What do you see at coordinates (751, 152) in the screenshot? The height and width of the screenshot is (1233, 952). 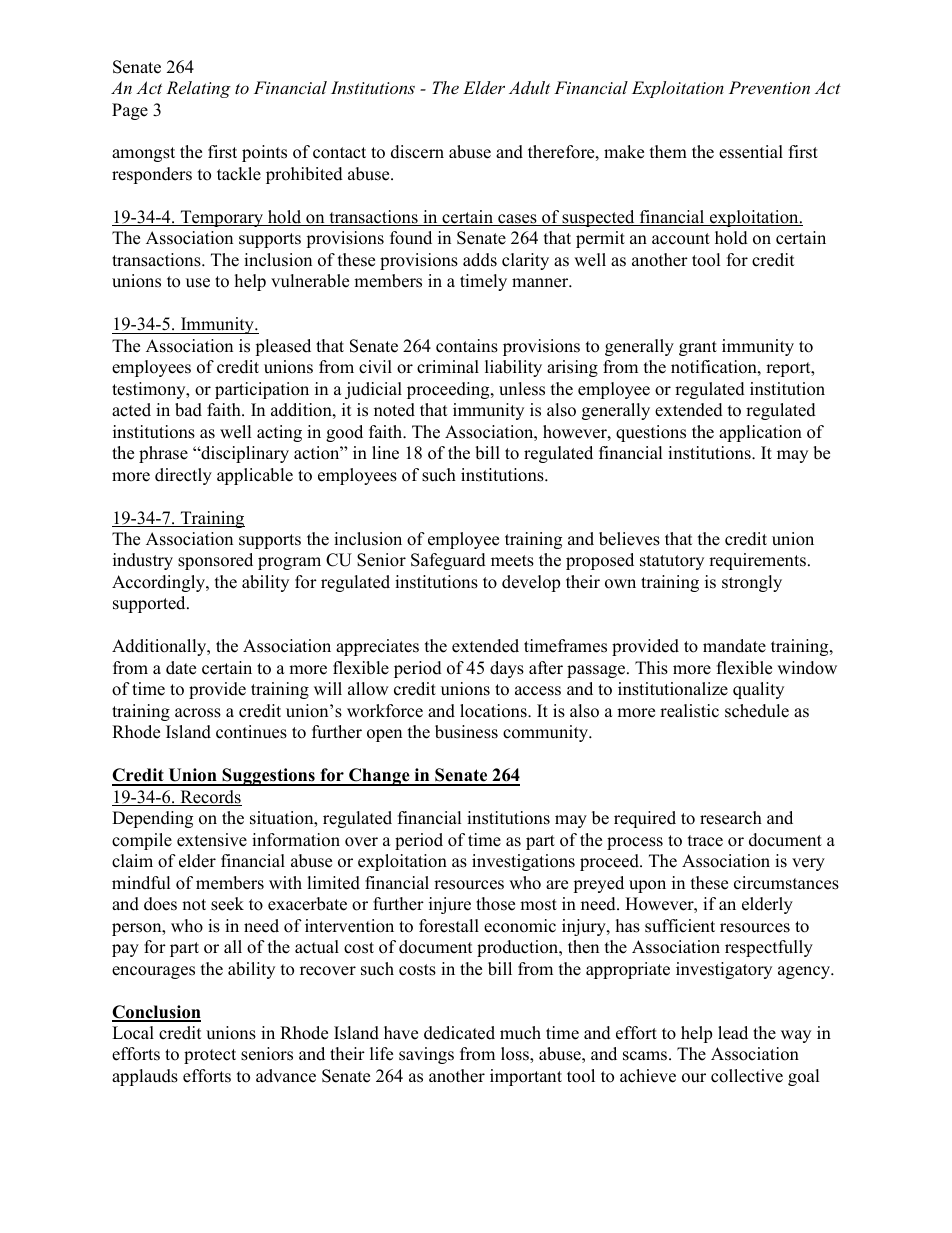 I see `essential` at bounding box center [751, 152].
